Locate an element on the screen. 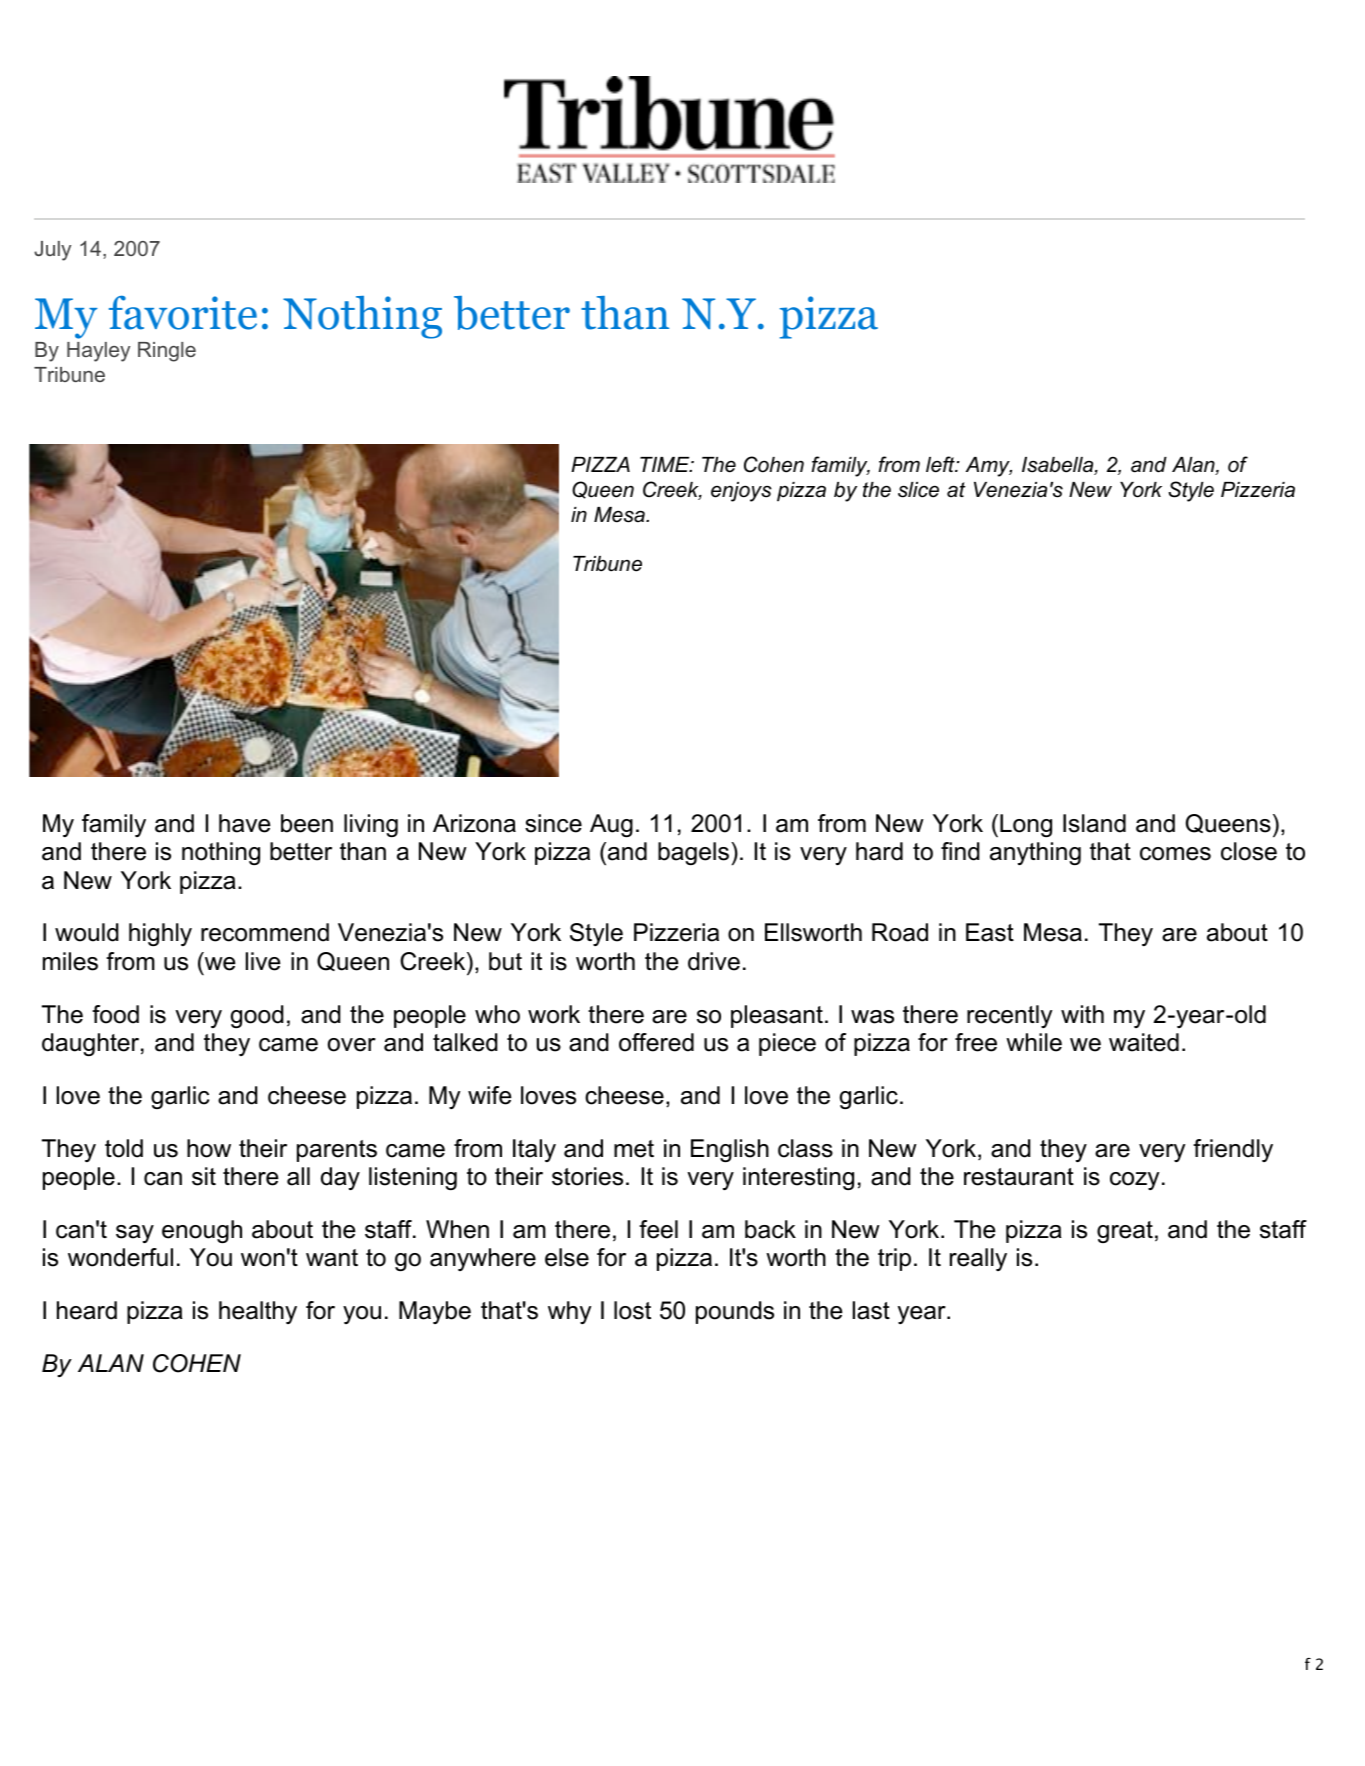 The height and width of the screenshot is (1766, 1365). favorite is located at coordinates (183, 313).
